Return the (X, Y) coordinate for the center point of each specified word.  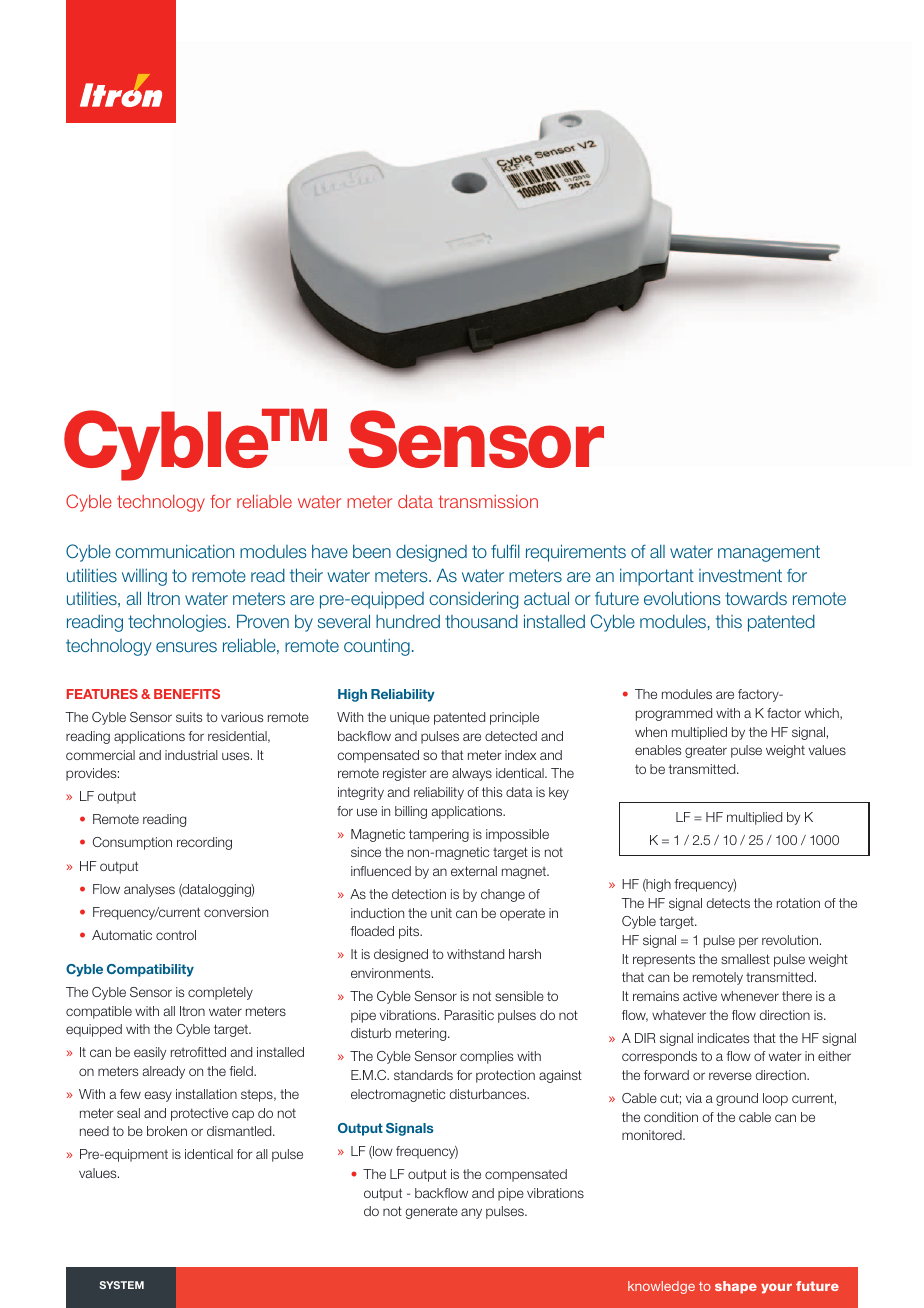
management (769, 553)
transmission (488, 501)
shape (736, 1287)
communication (174, 551)
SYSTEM (122, 1285)
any (471, 1213)
